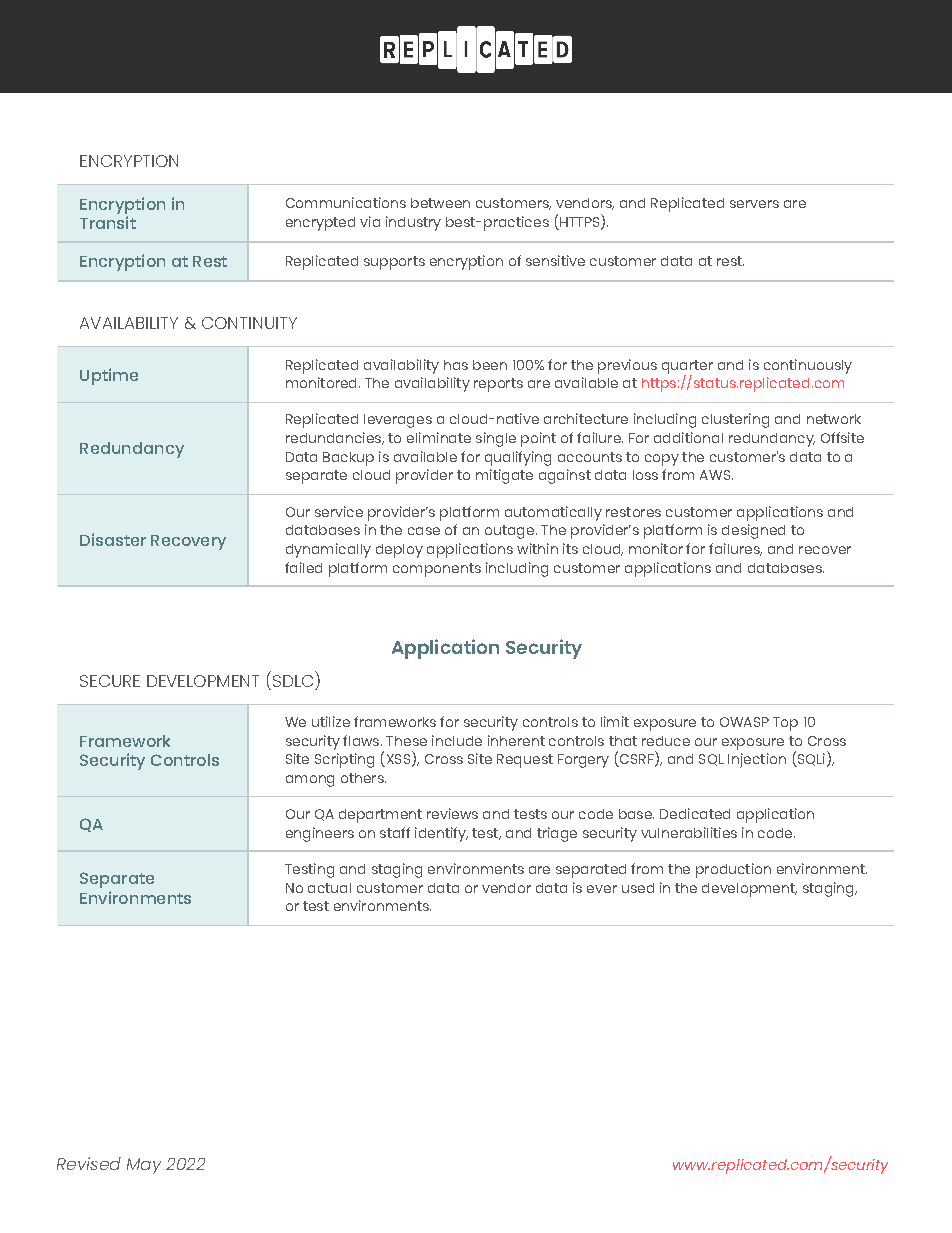 This page has width=952, height=1233. Describe the element at coordinates (457, 740) in the page. I see `include` at that location.
